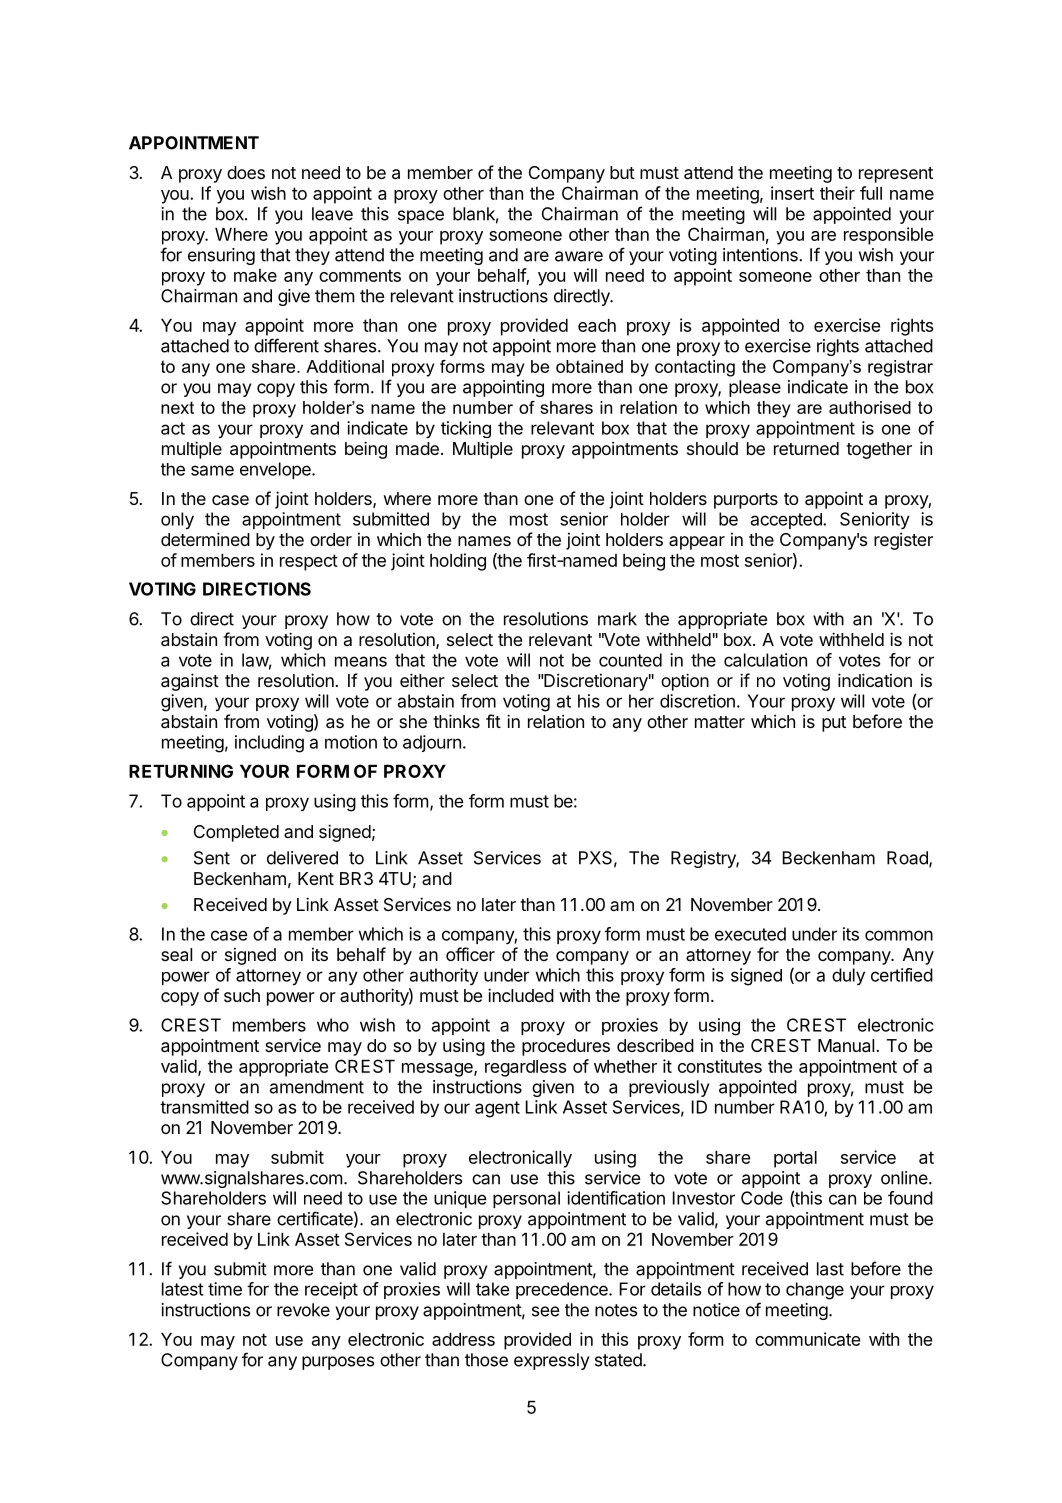  I want to click on same, so click(212, 470).
